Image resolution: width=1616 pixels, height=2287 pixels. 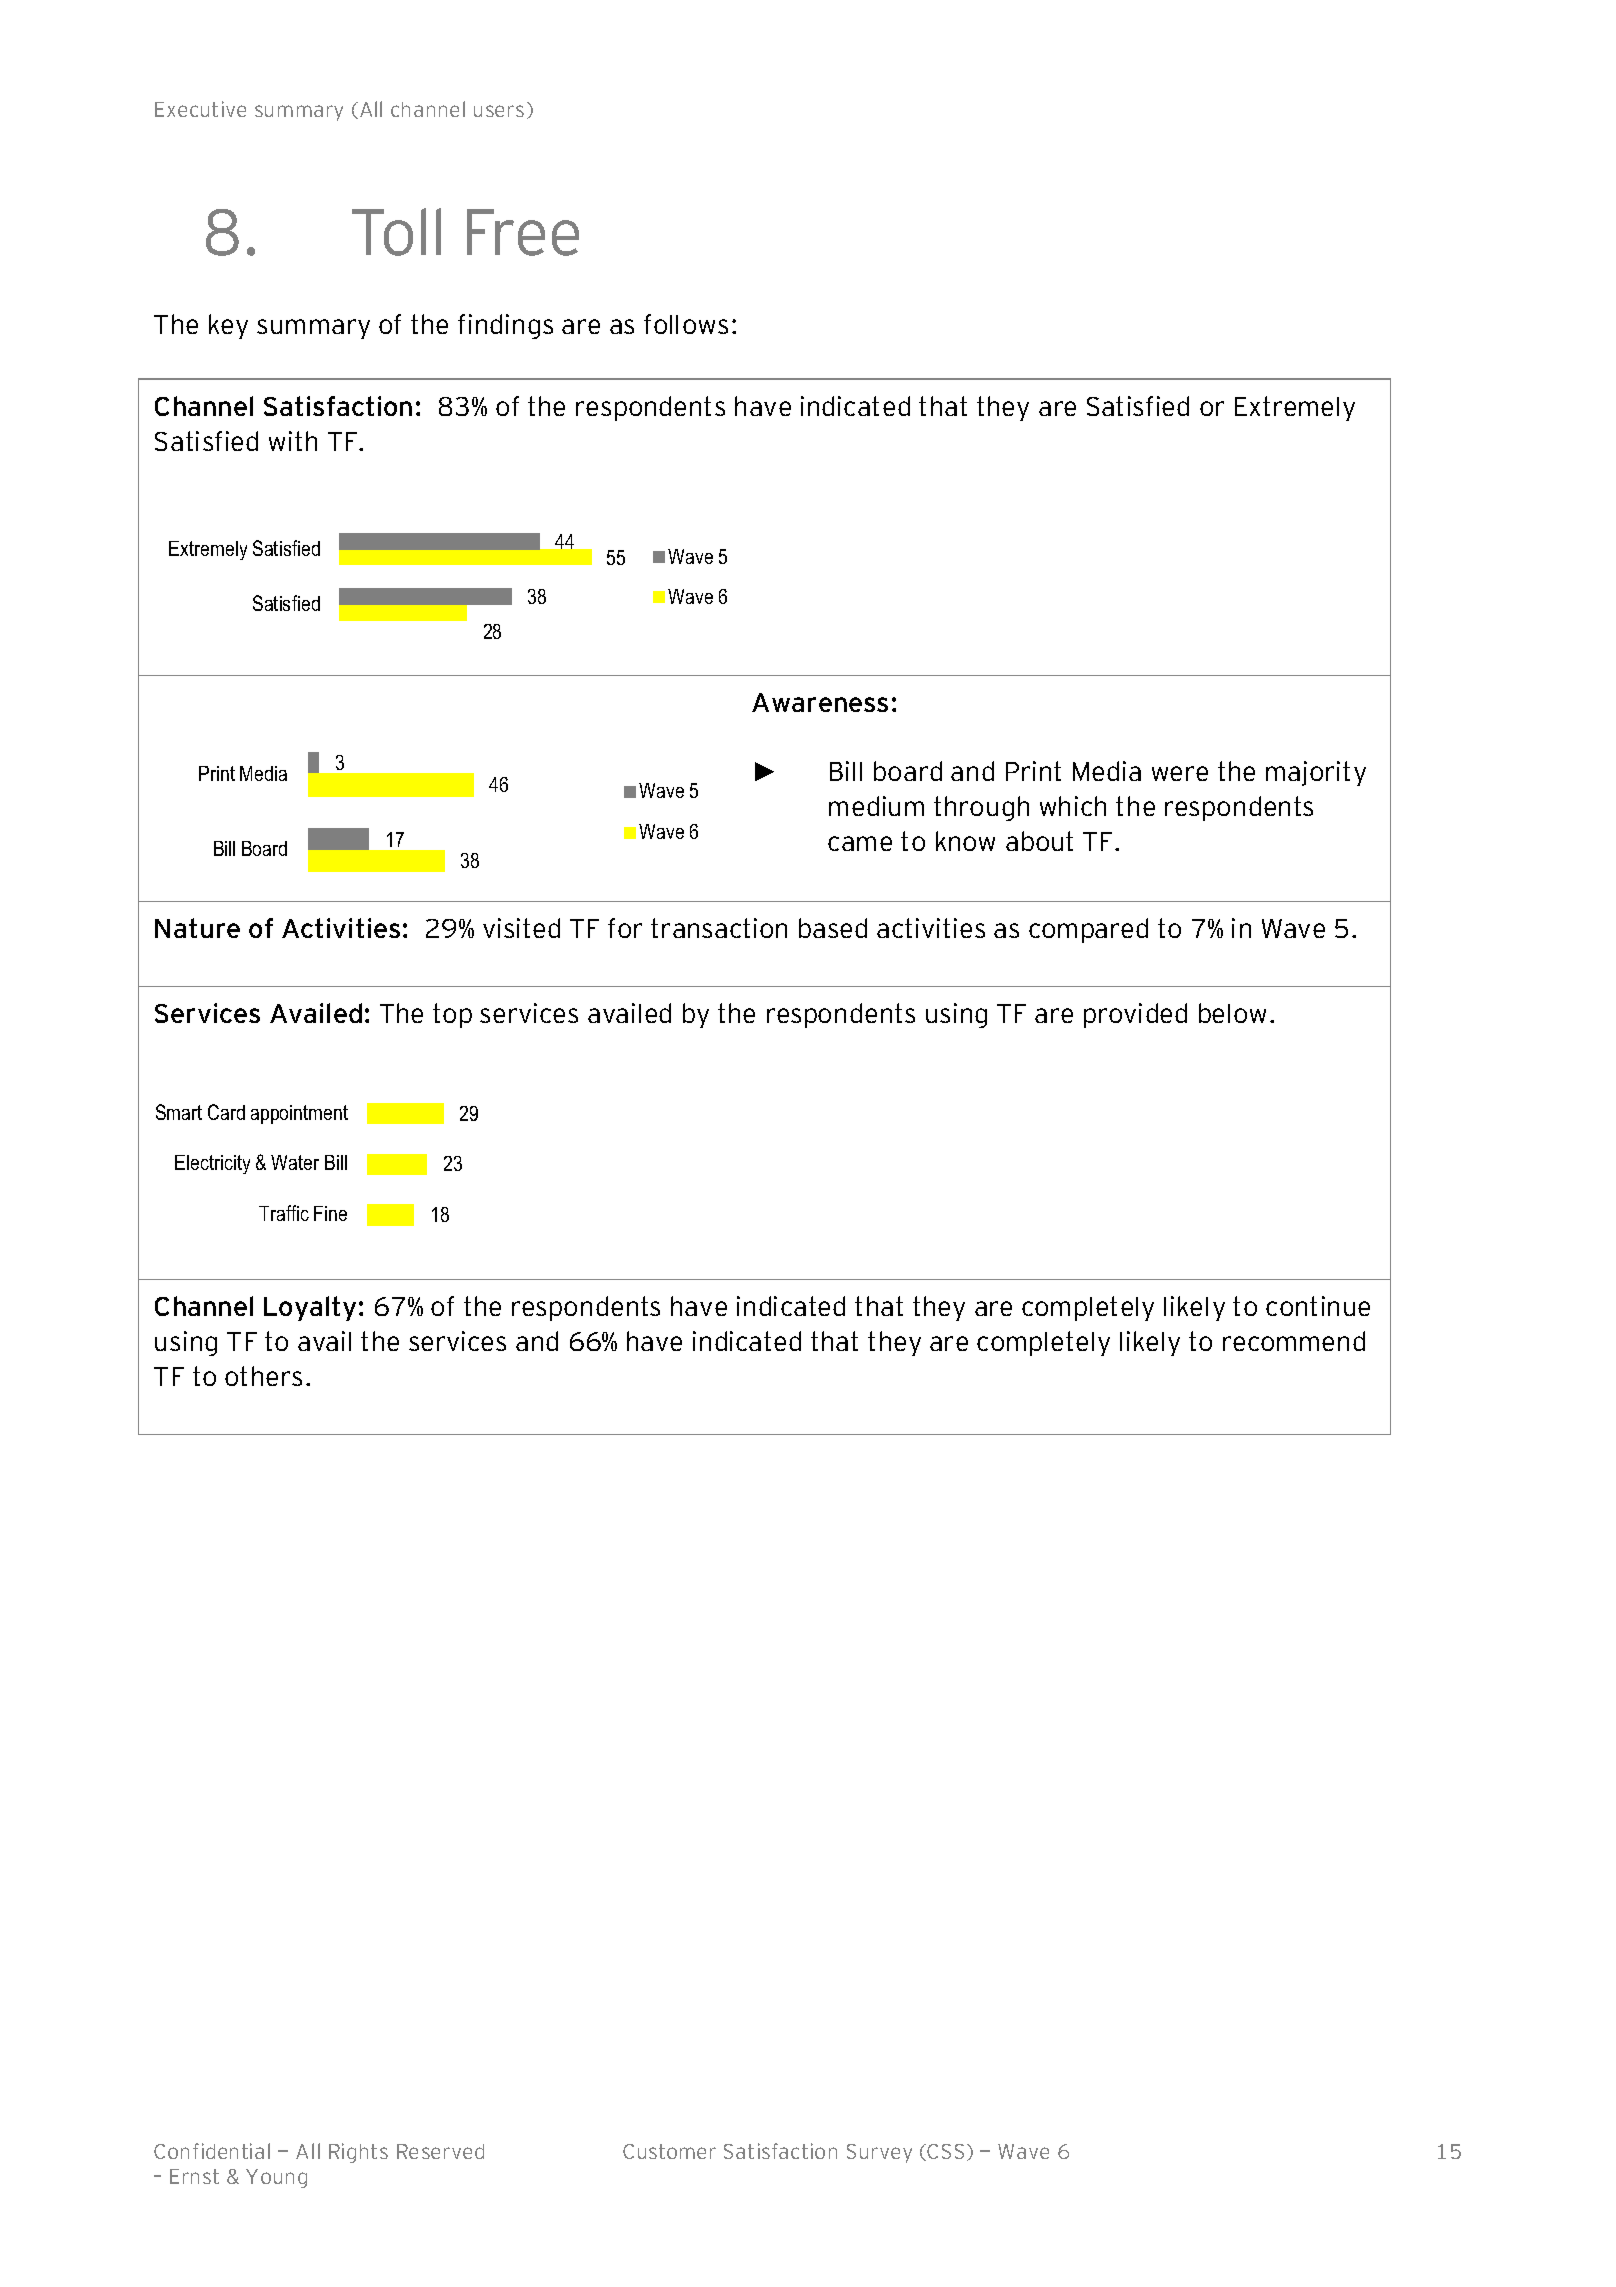 What do you see at coordinates (686, 324) in the screenshot?
I see `follows` at bounding box center [686, 324].
